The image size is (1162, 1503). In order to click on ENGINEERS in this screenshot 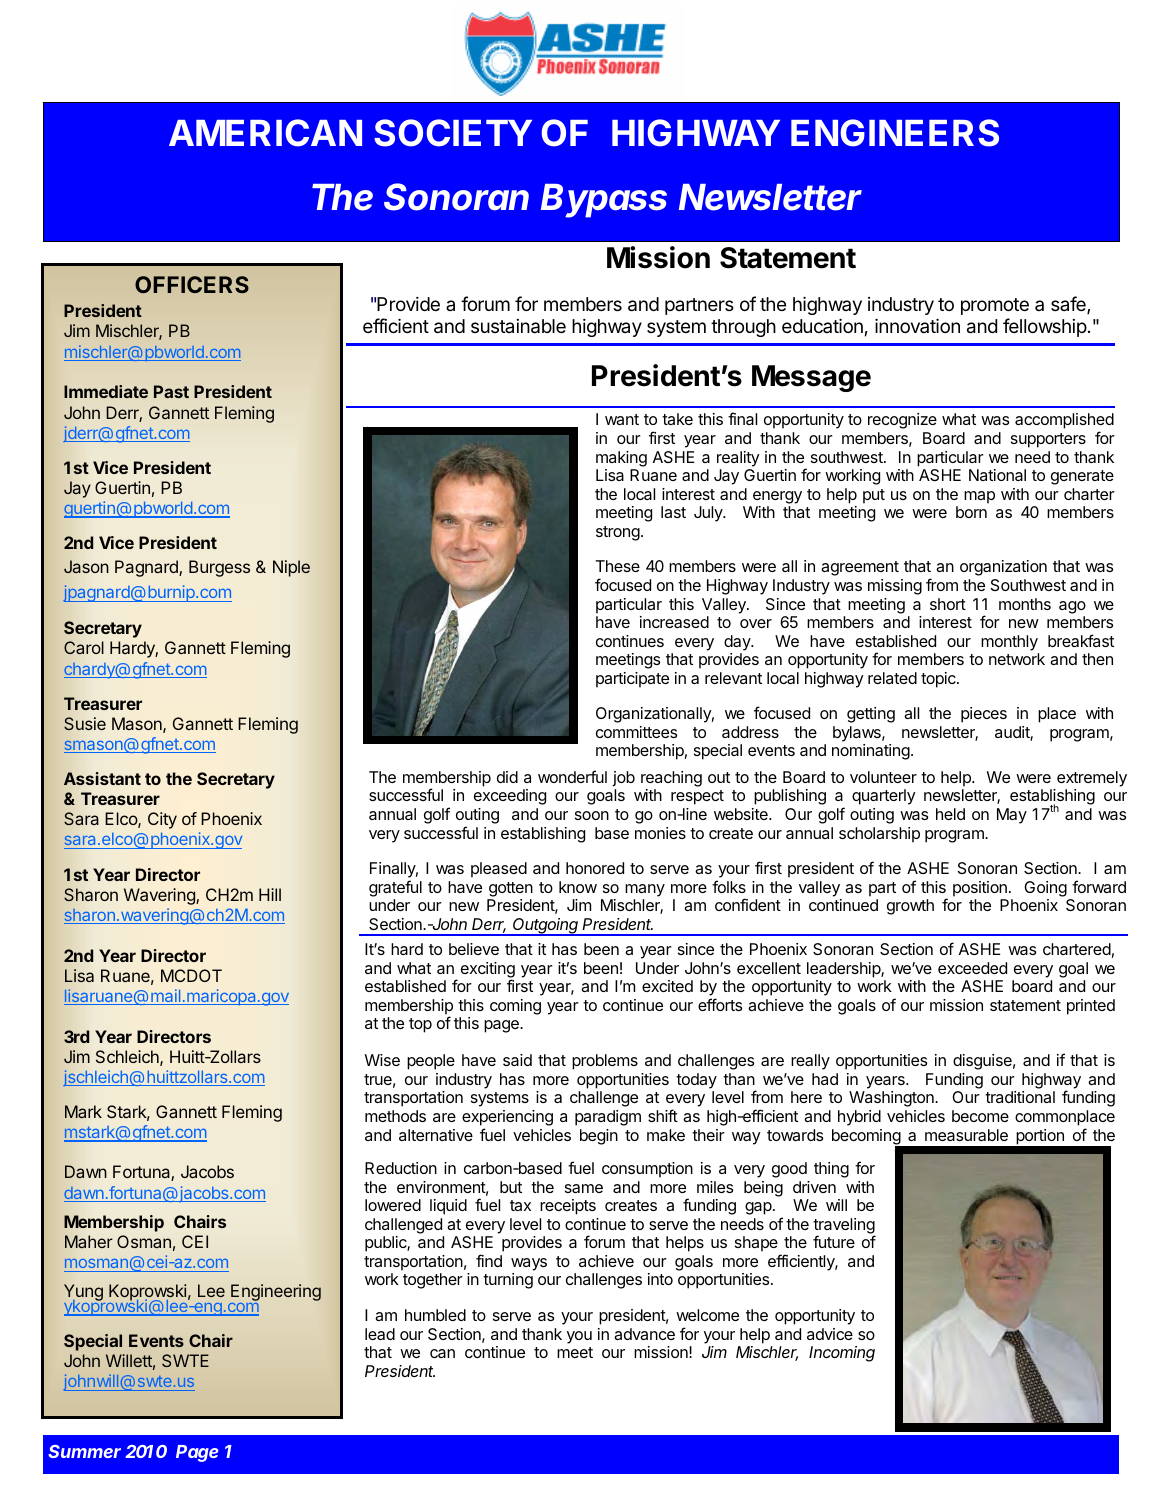, I will do `click(895, 133)`.
